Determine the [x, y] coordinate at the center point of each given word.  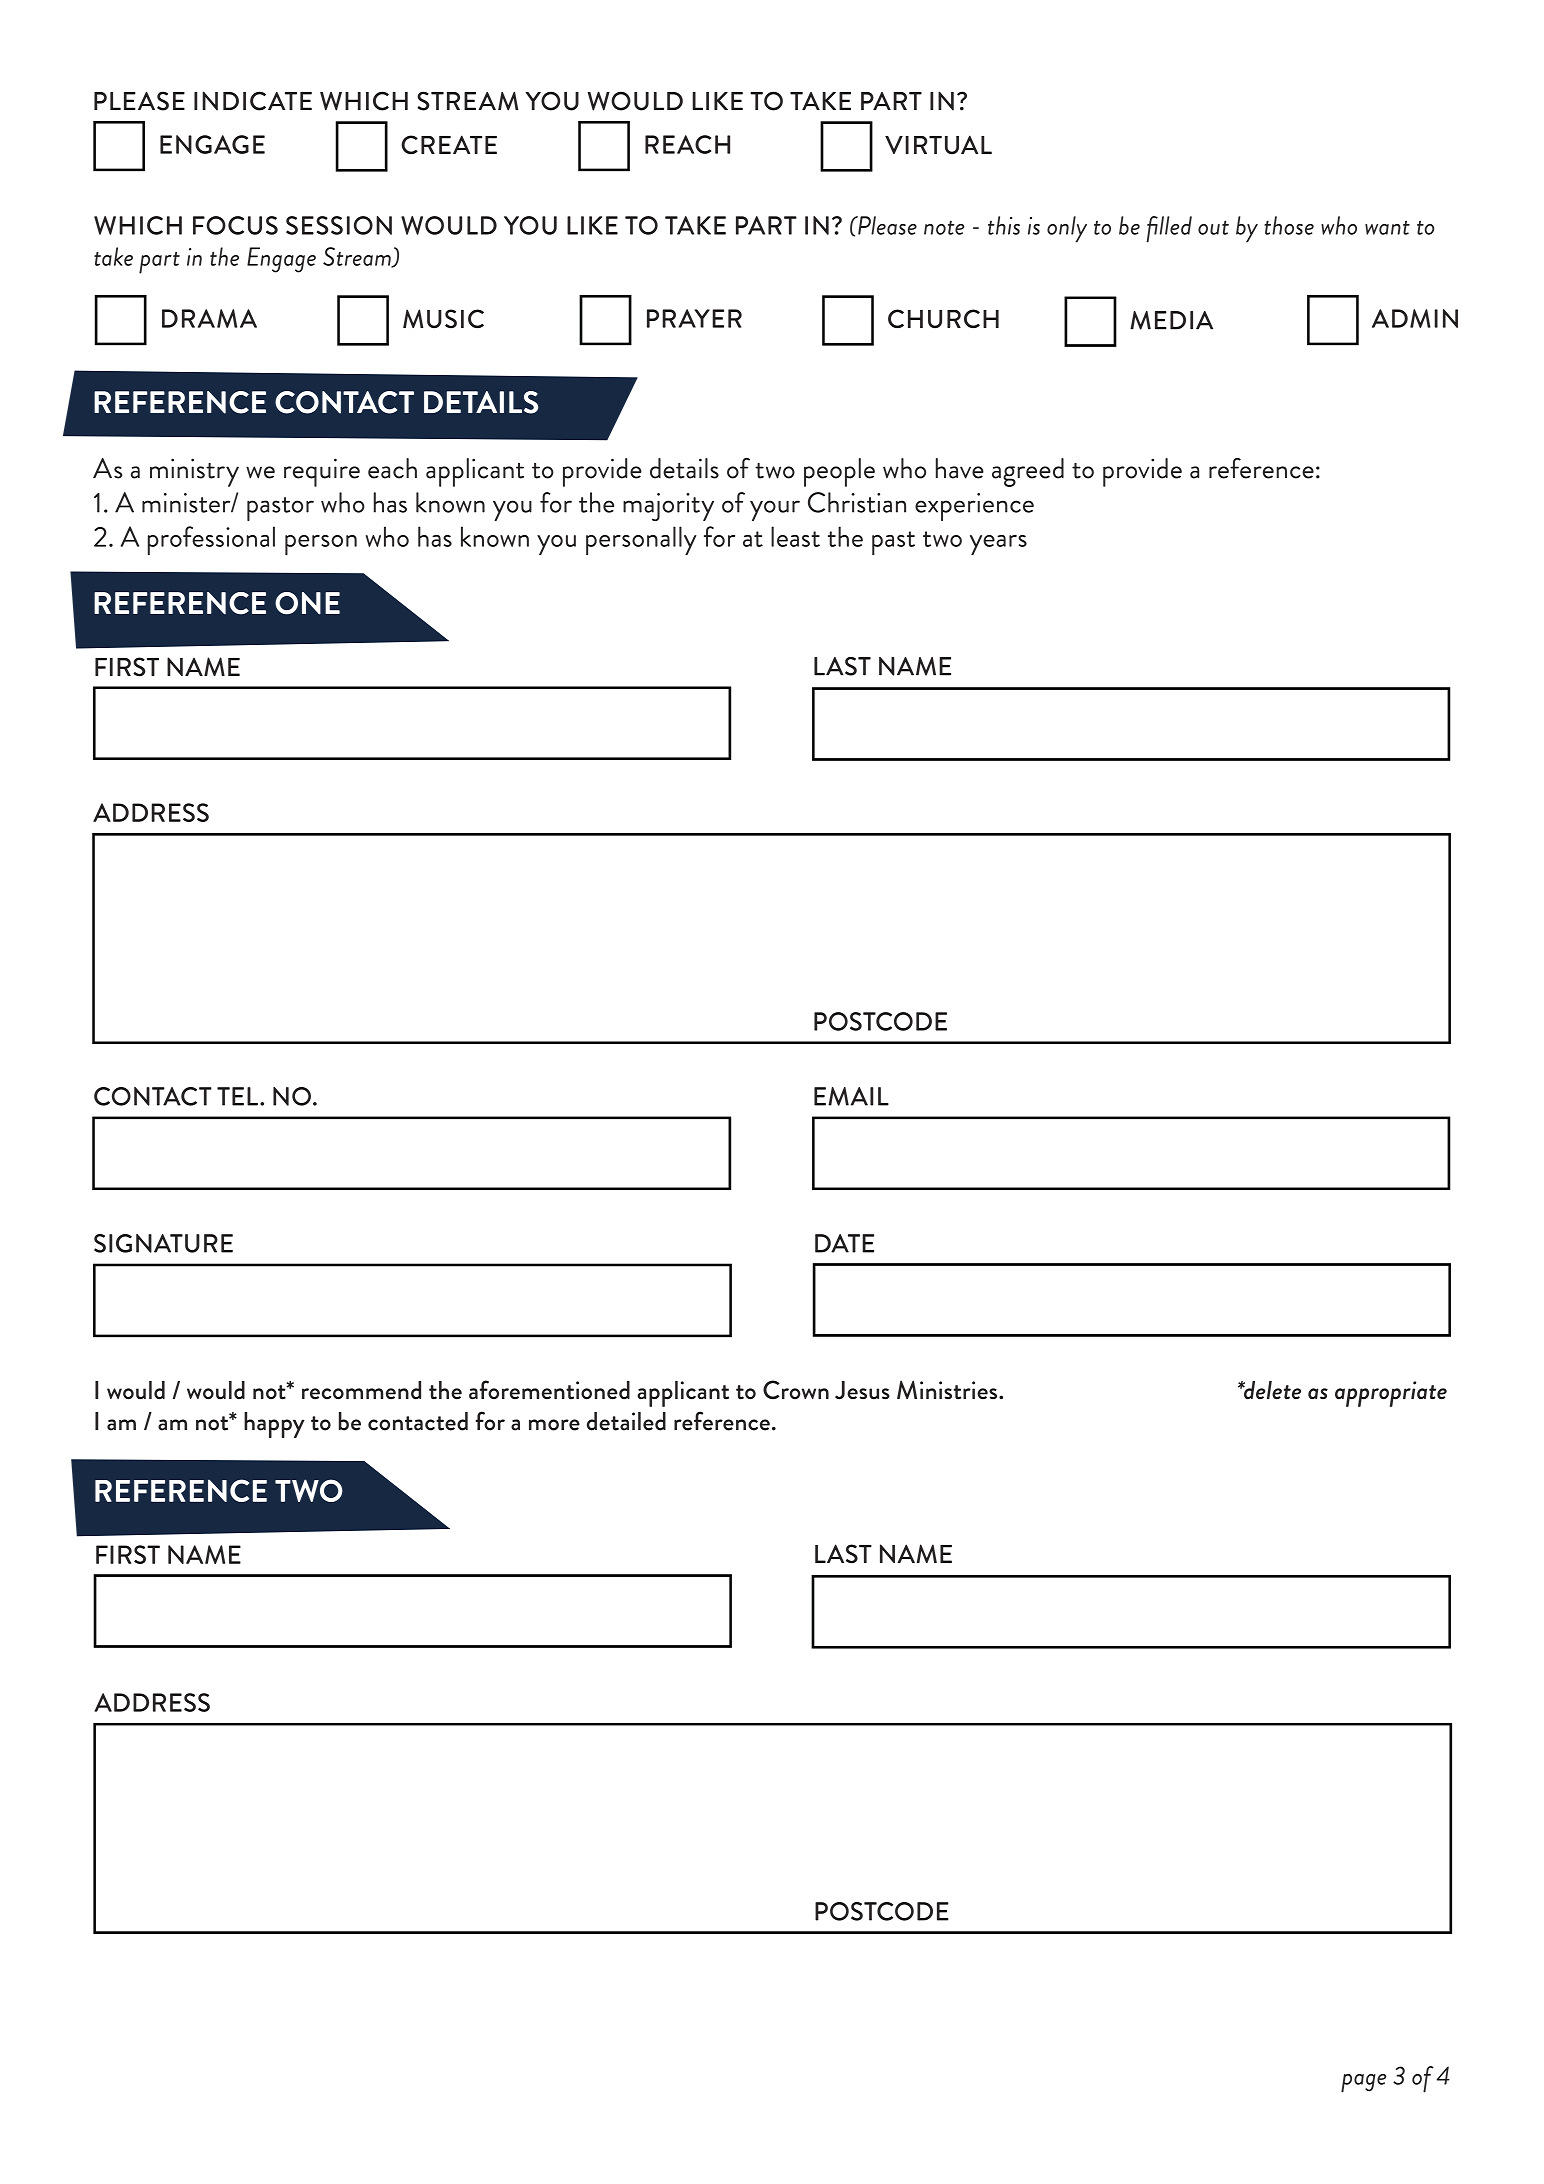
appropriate [1391, 1394]
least [795, 536]
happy [274, 1425]
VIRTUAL [938, 144]
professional [211, 540]
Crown [796, 1389]
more [554, 1425]
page [1363, 2083]
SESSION [339, 225]
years [998, 545]
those [1289, 225]
